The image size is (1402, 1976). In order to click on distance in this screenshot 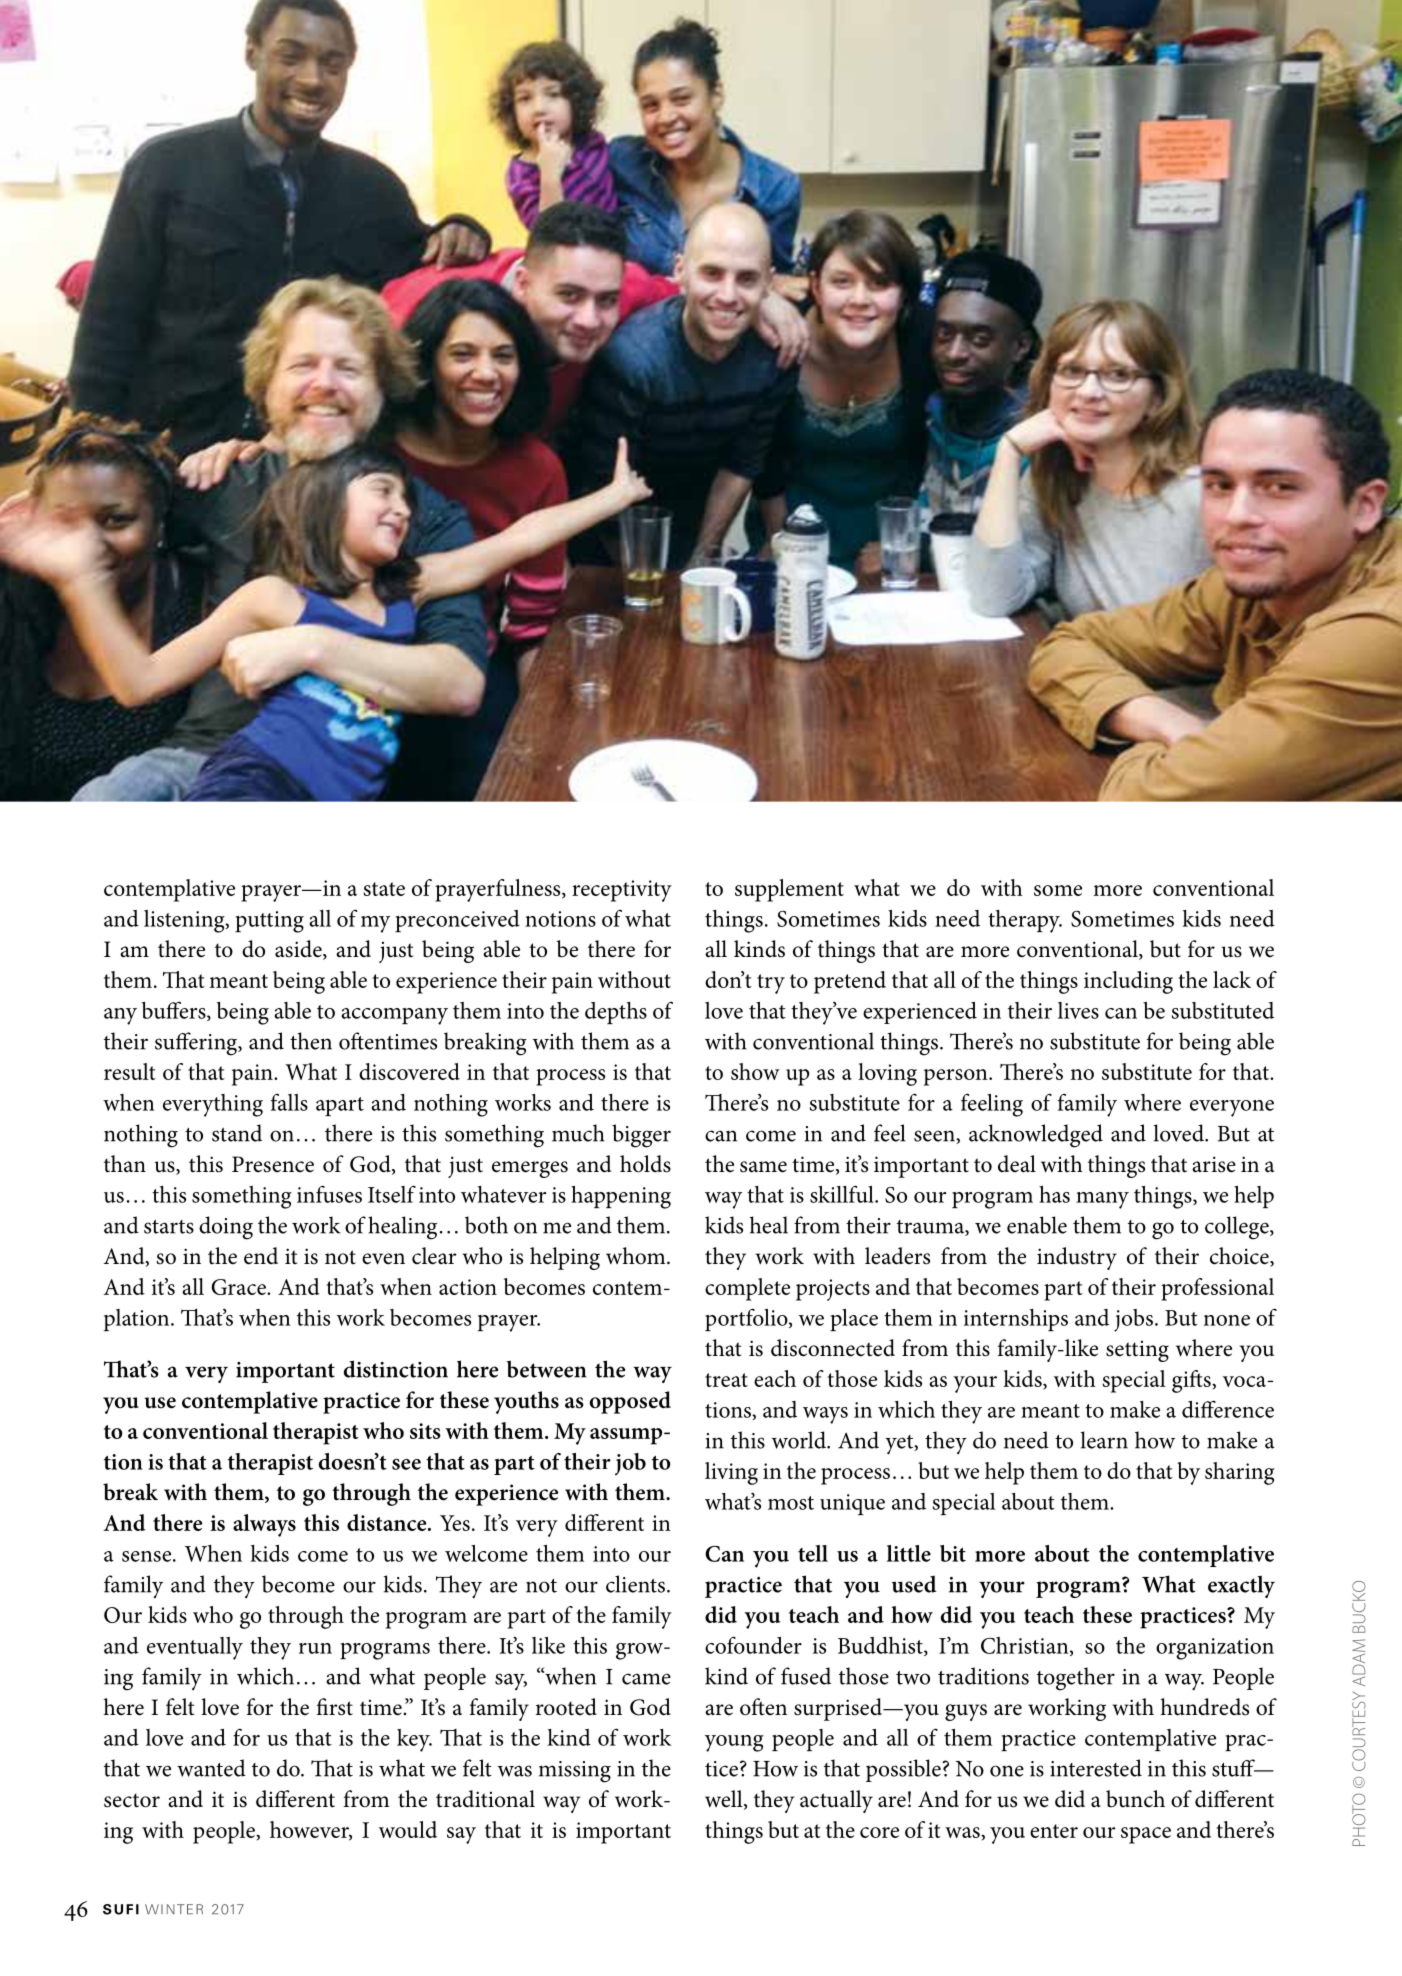, I will do `click(388, 1522)`.
